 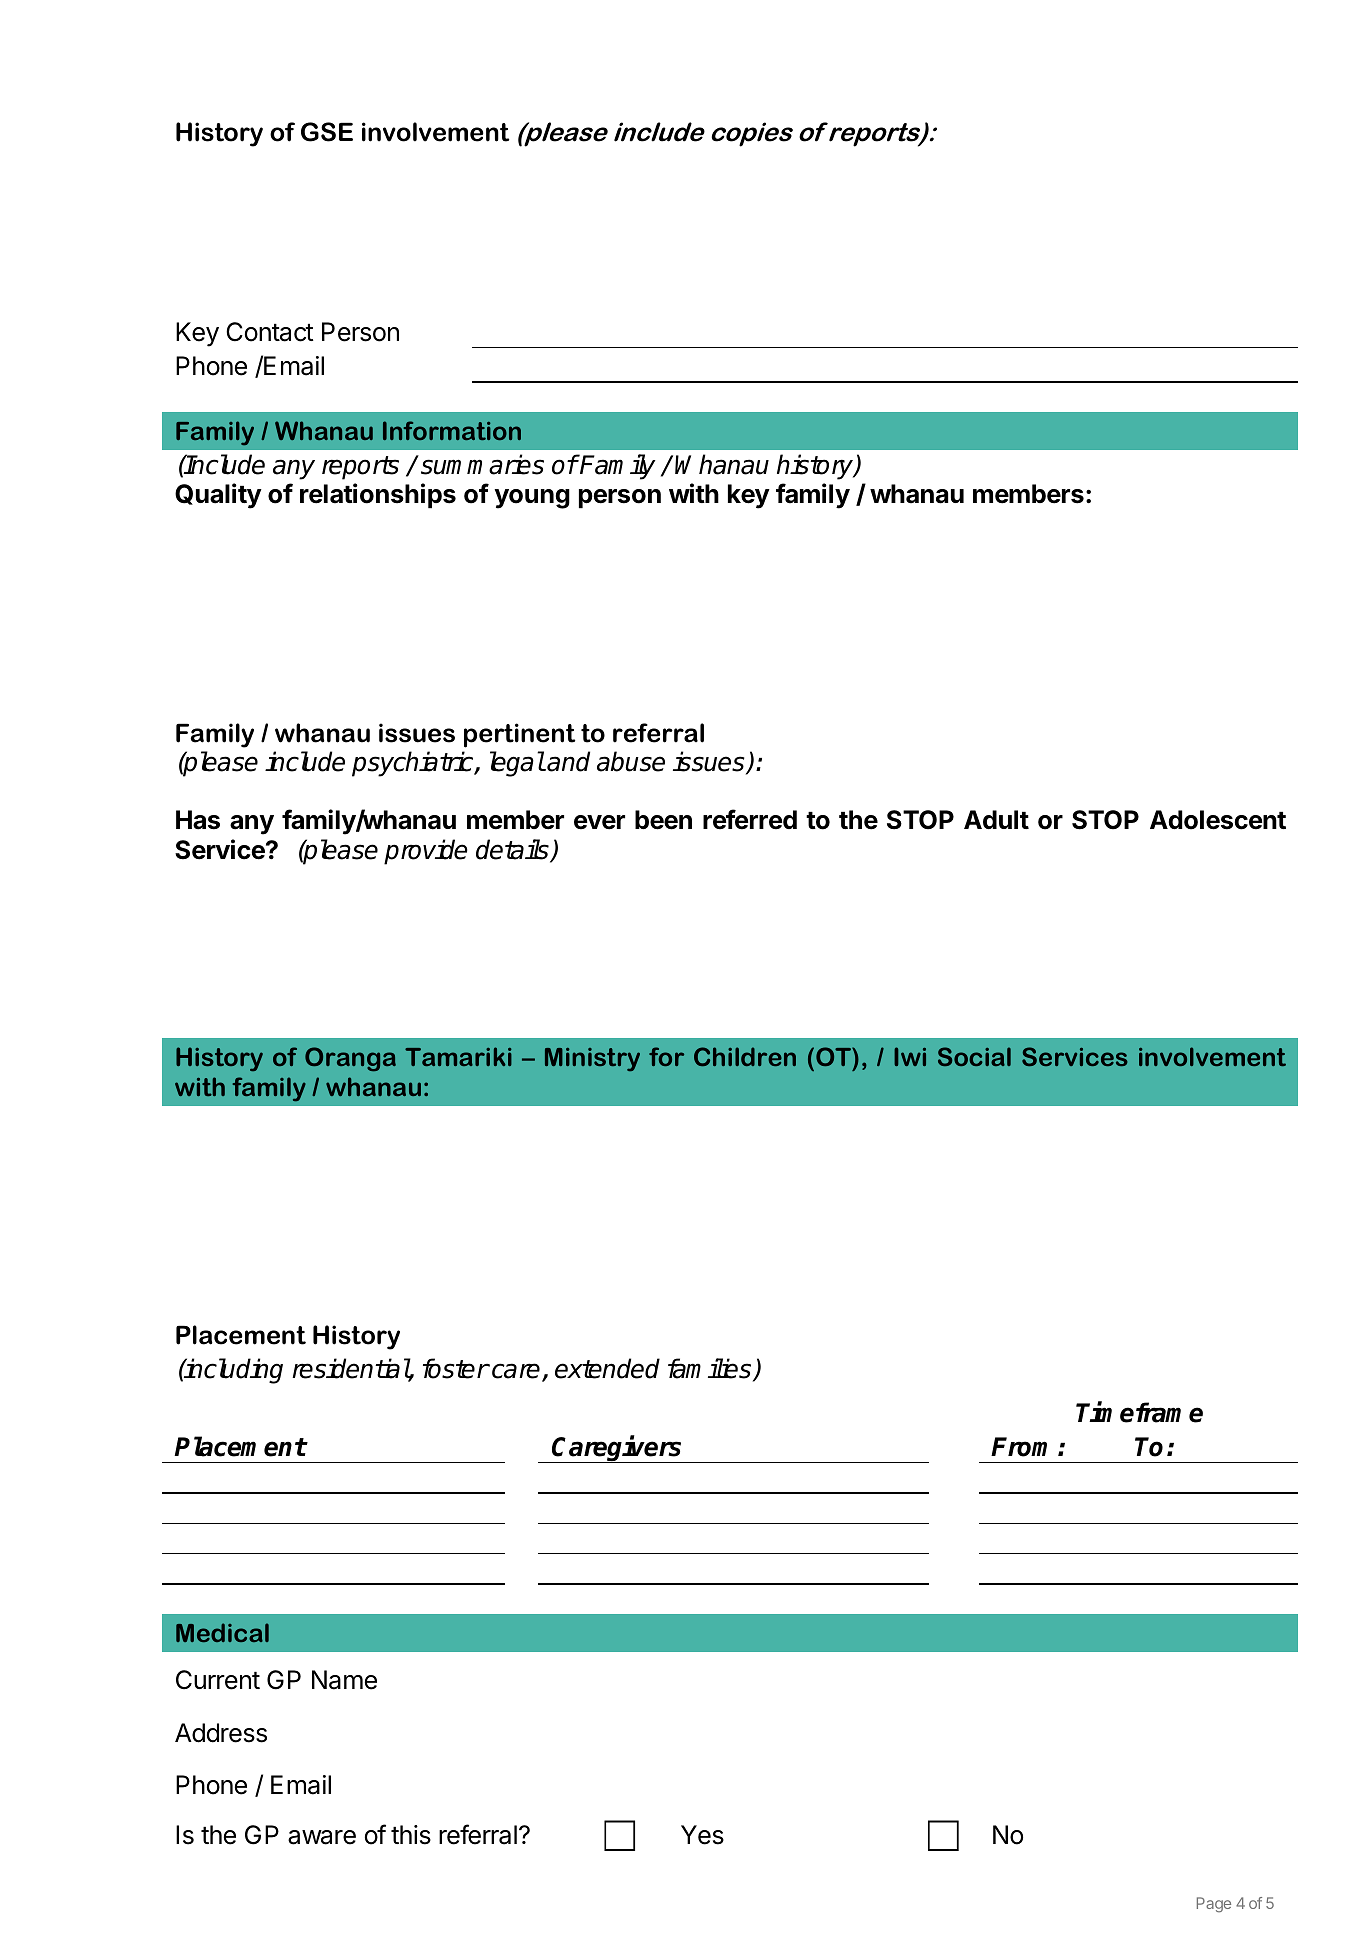 I want to click on Page, so click(x=1214, y=1905).
